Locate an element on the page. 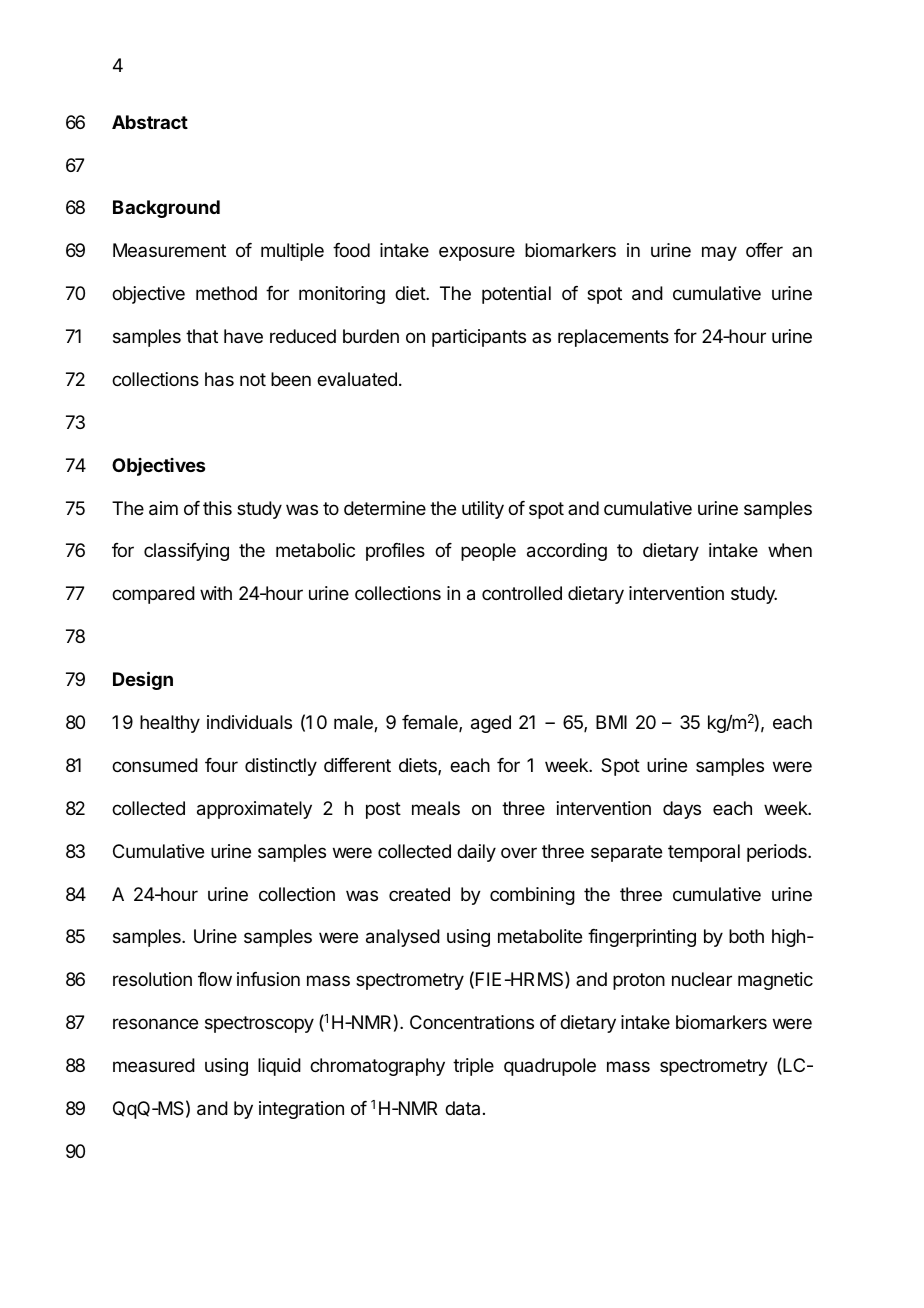  four is located at coordinates (221, 765).
